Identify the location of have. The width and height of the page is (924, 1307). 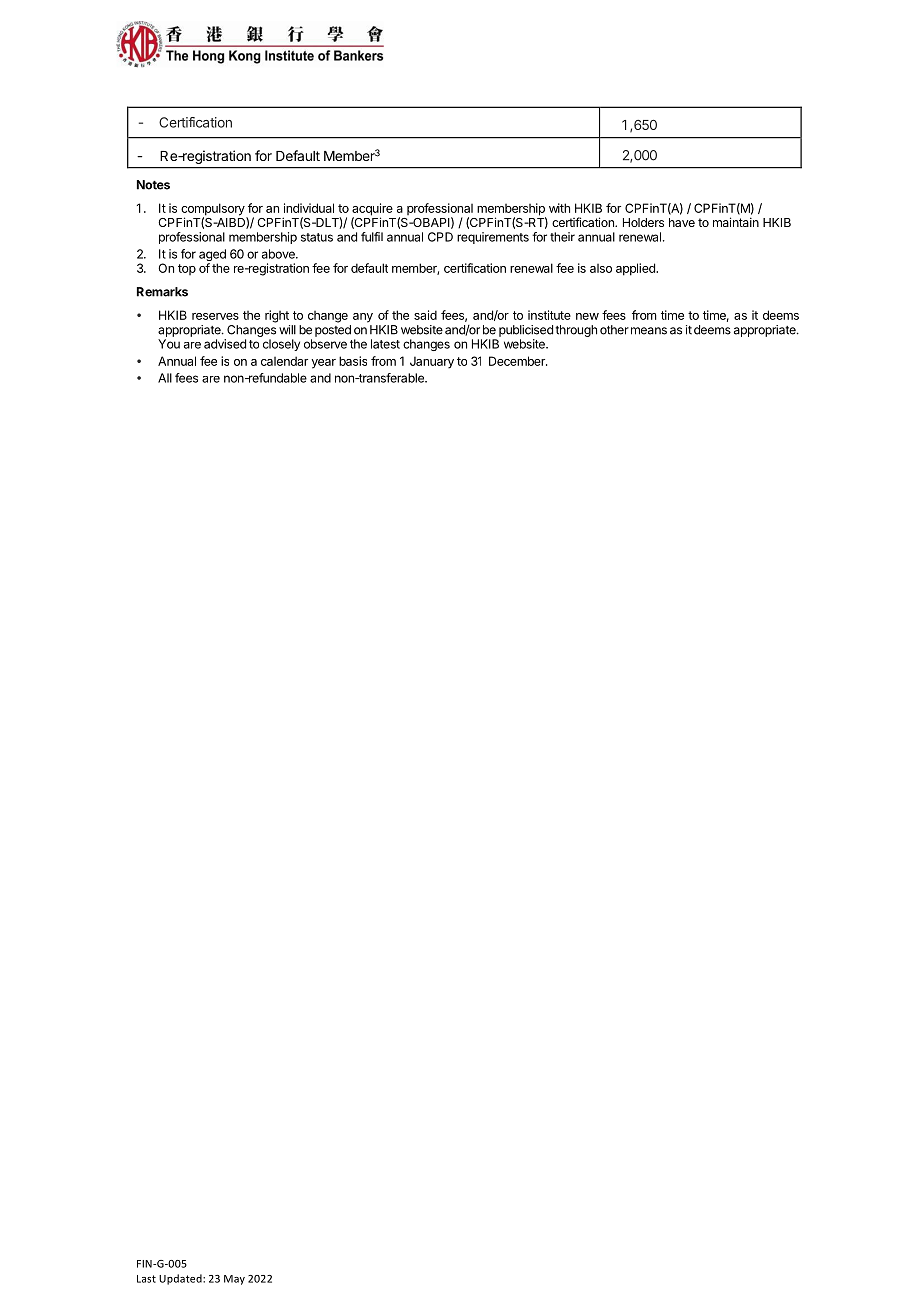
(682, 222).
